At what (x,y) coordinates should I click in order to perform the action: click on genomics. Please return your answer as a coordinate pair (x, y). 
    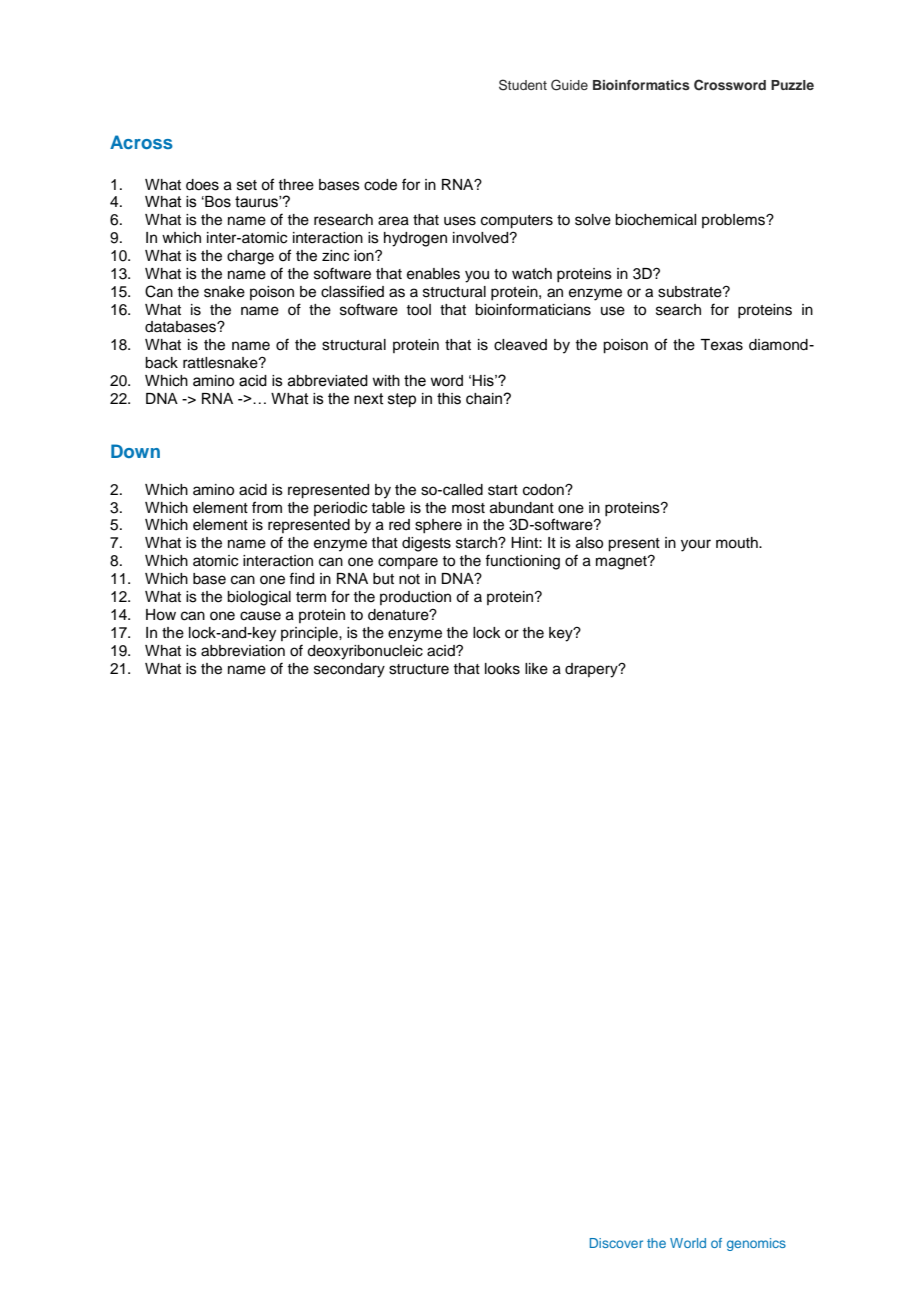
    Looking at the image, I should click on (756, 1244).
